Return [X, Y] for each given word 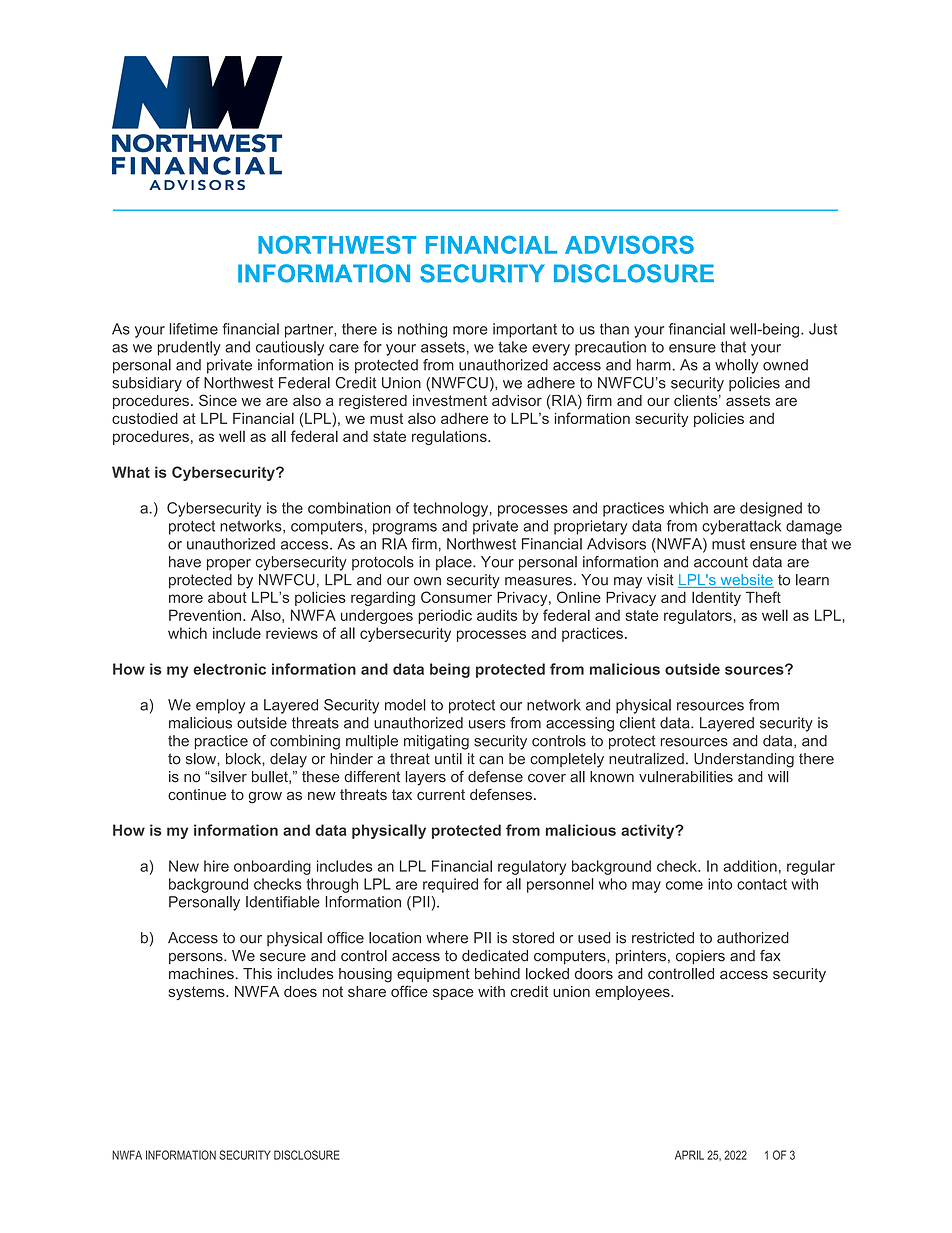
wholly [736, 366]
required [450, 885]
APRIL [689, 1155]
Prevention [206, 615]
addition [750, 866]
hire [216, 866]
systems [197, 993]
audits [497, 615]
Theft [763, 597]
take [512, 347]
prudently [189, 348]
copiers [700, 957]
